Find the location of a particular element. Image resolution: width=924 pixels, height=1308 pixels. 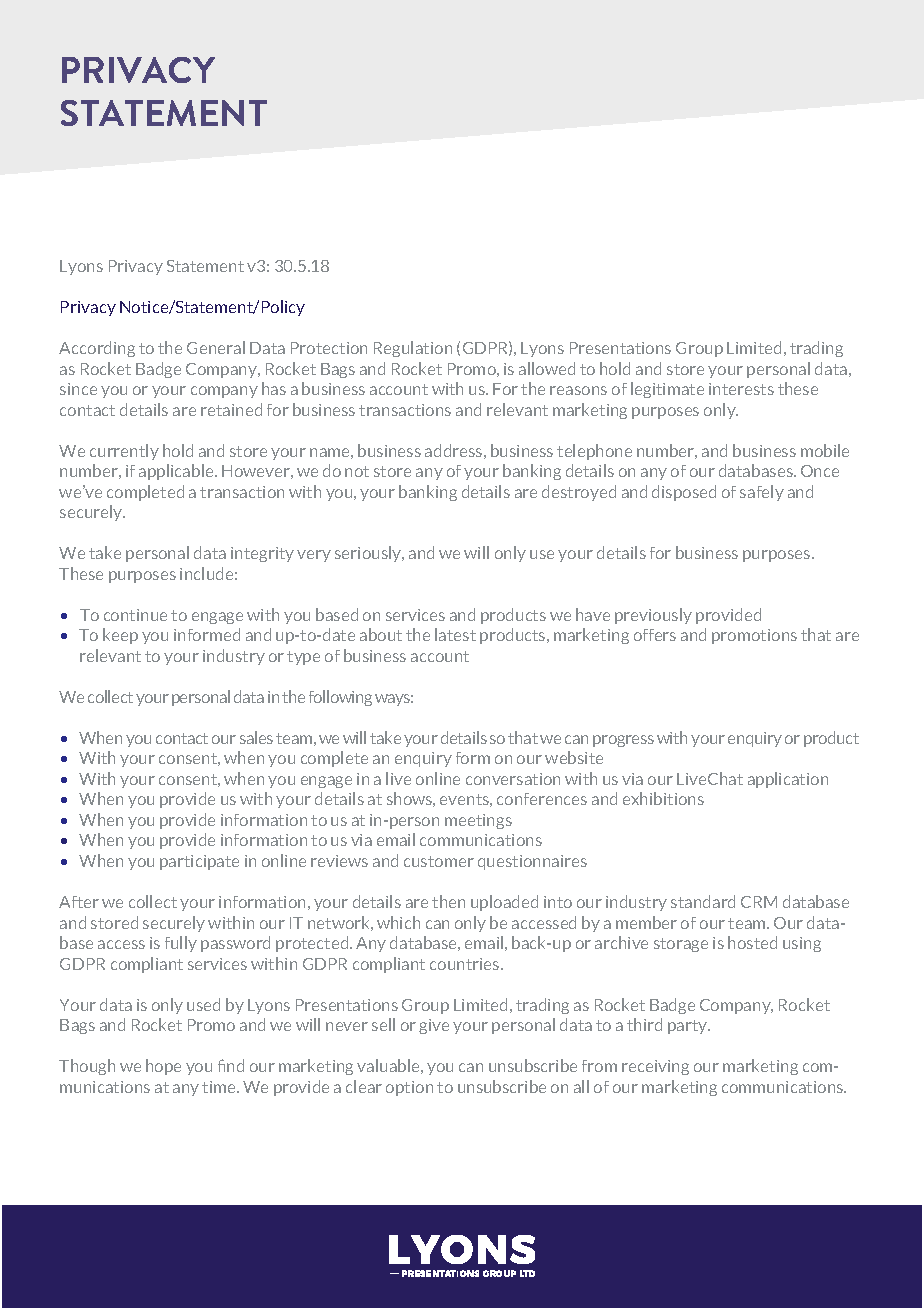

receiving is located at coordinates (655, 1067).
